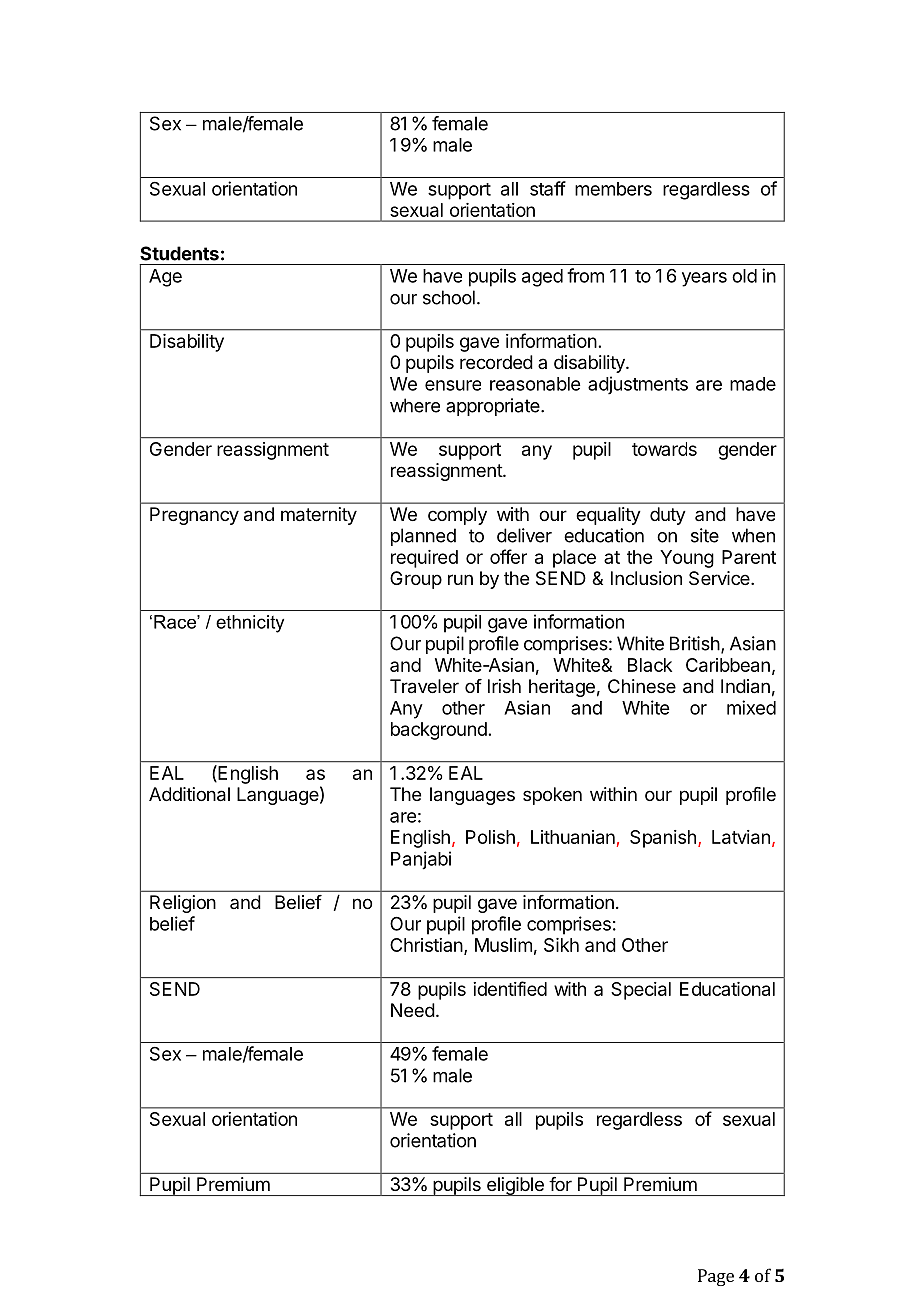  What do you see at coordinates (250, 624) in the document?
I see `ethnicity` at bounding box center [250, 624].
